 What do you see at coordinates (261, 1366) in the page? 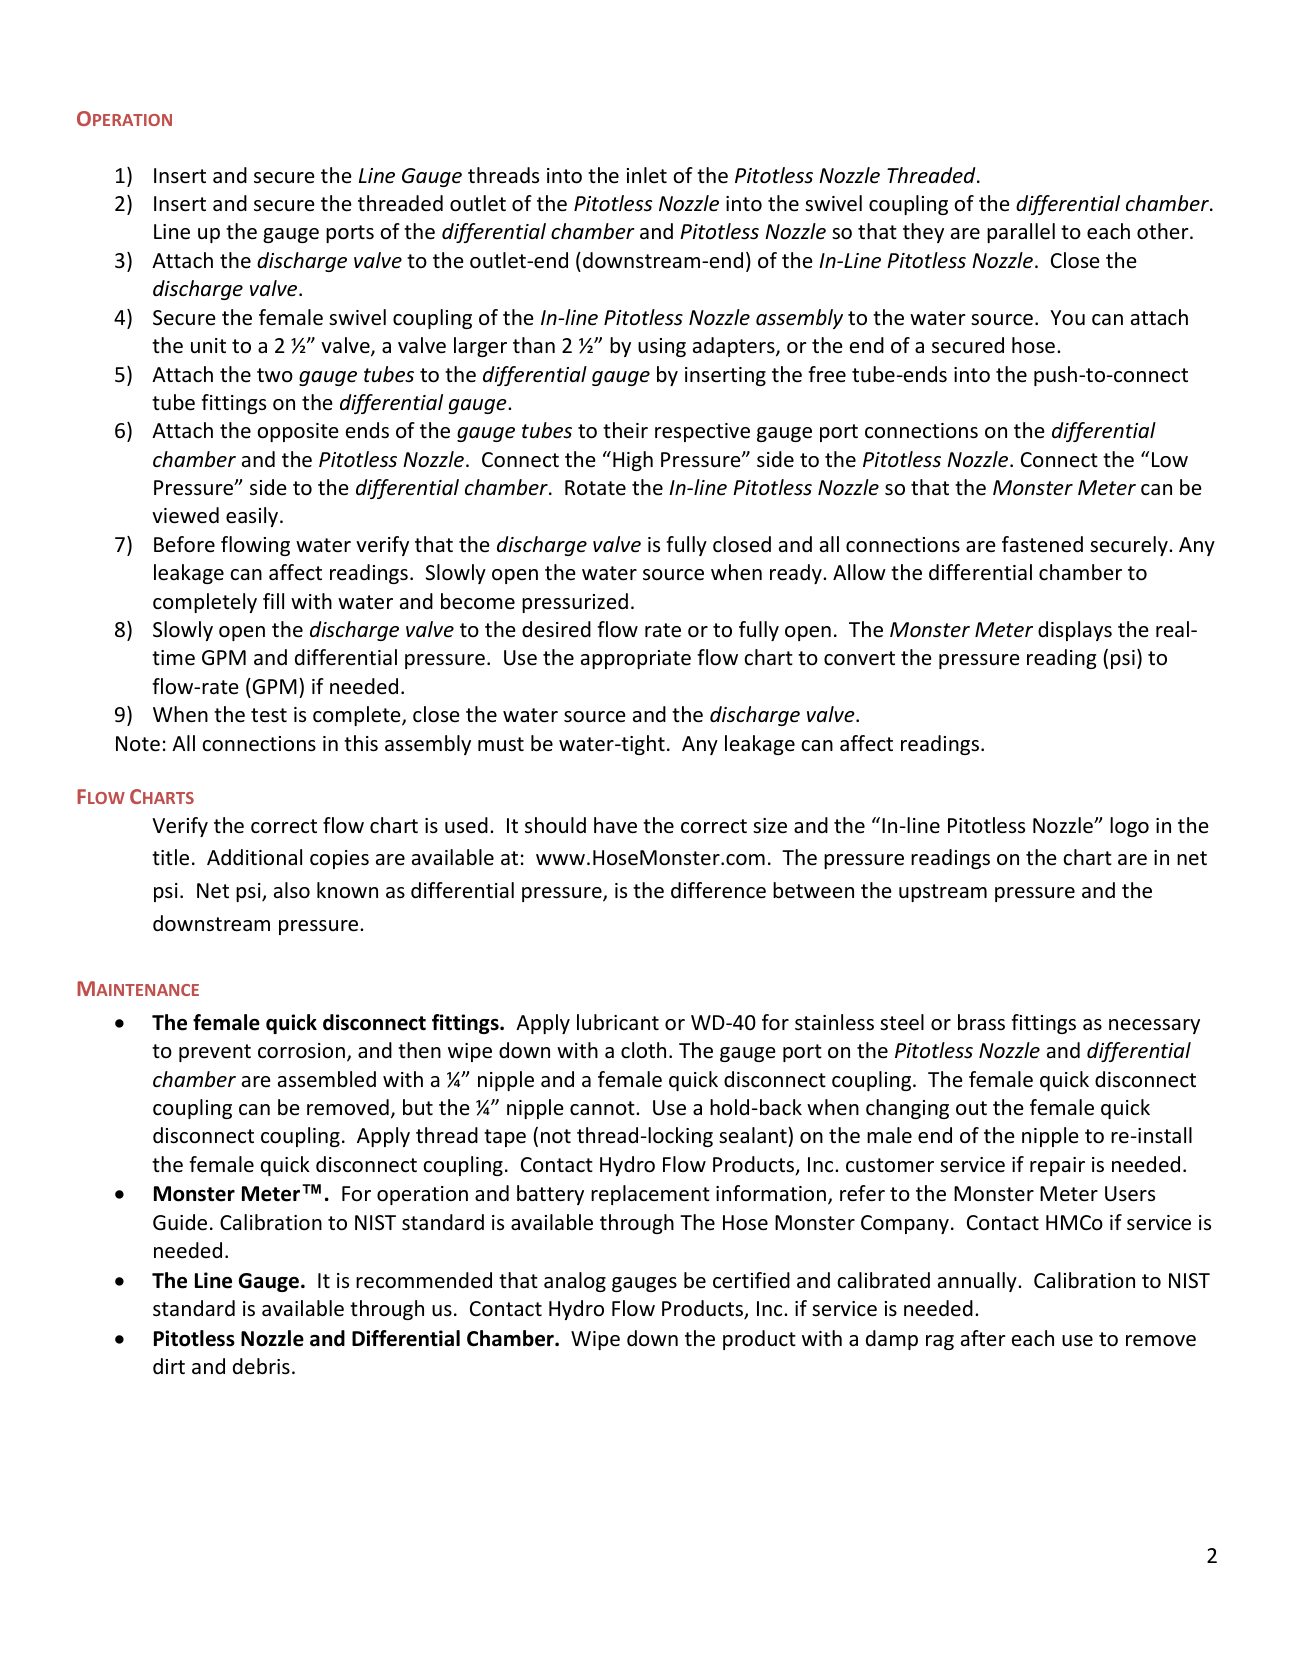
I see `debris` at bounding box center [261, 1366].
